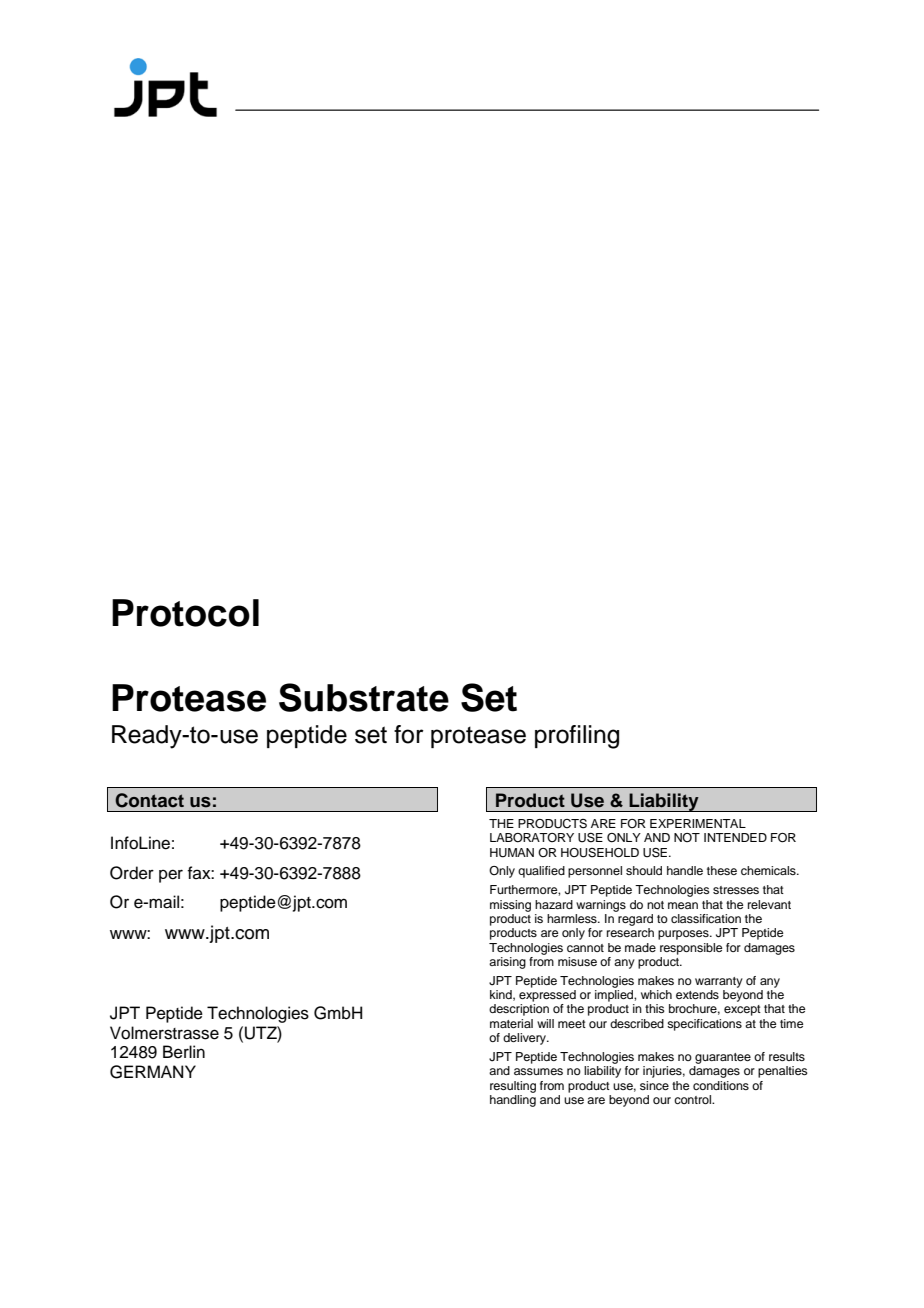 The width and height of the screenshot is (924, 1308). I want to click on profiling, so click(577, 737).
